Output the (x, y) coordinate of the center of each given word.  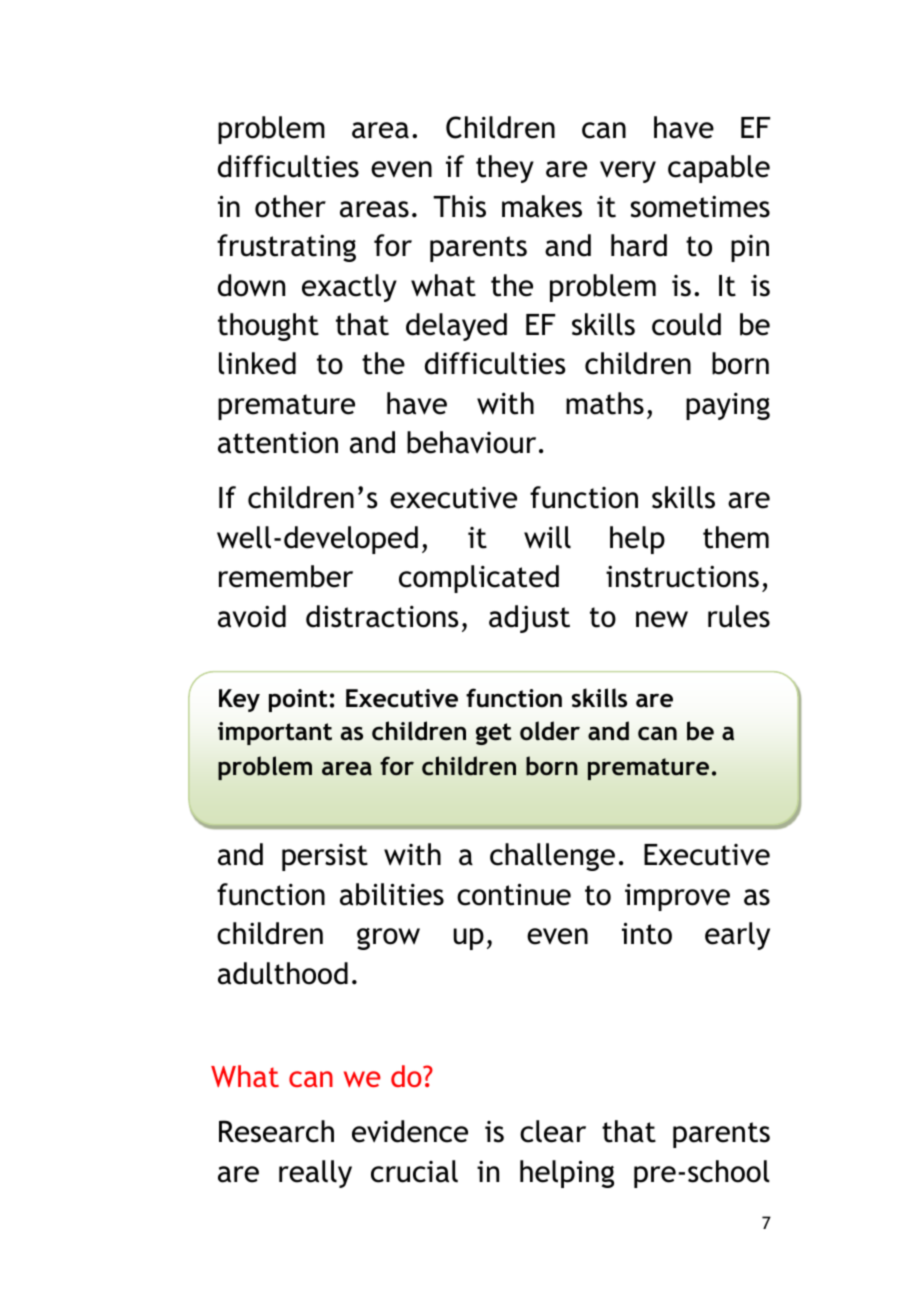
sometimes (700, 207)
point (298, 700)
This (459, 206)
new (662, 619)
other (290, 206)
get (493, 734)
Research (276, 1131)
